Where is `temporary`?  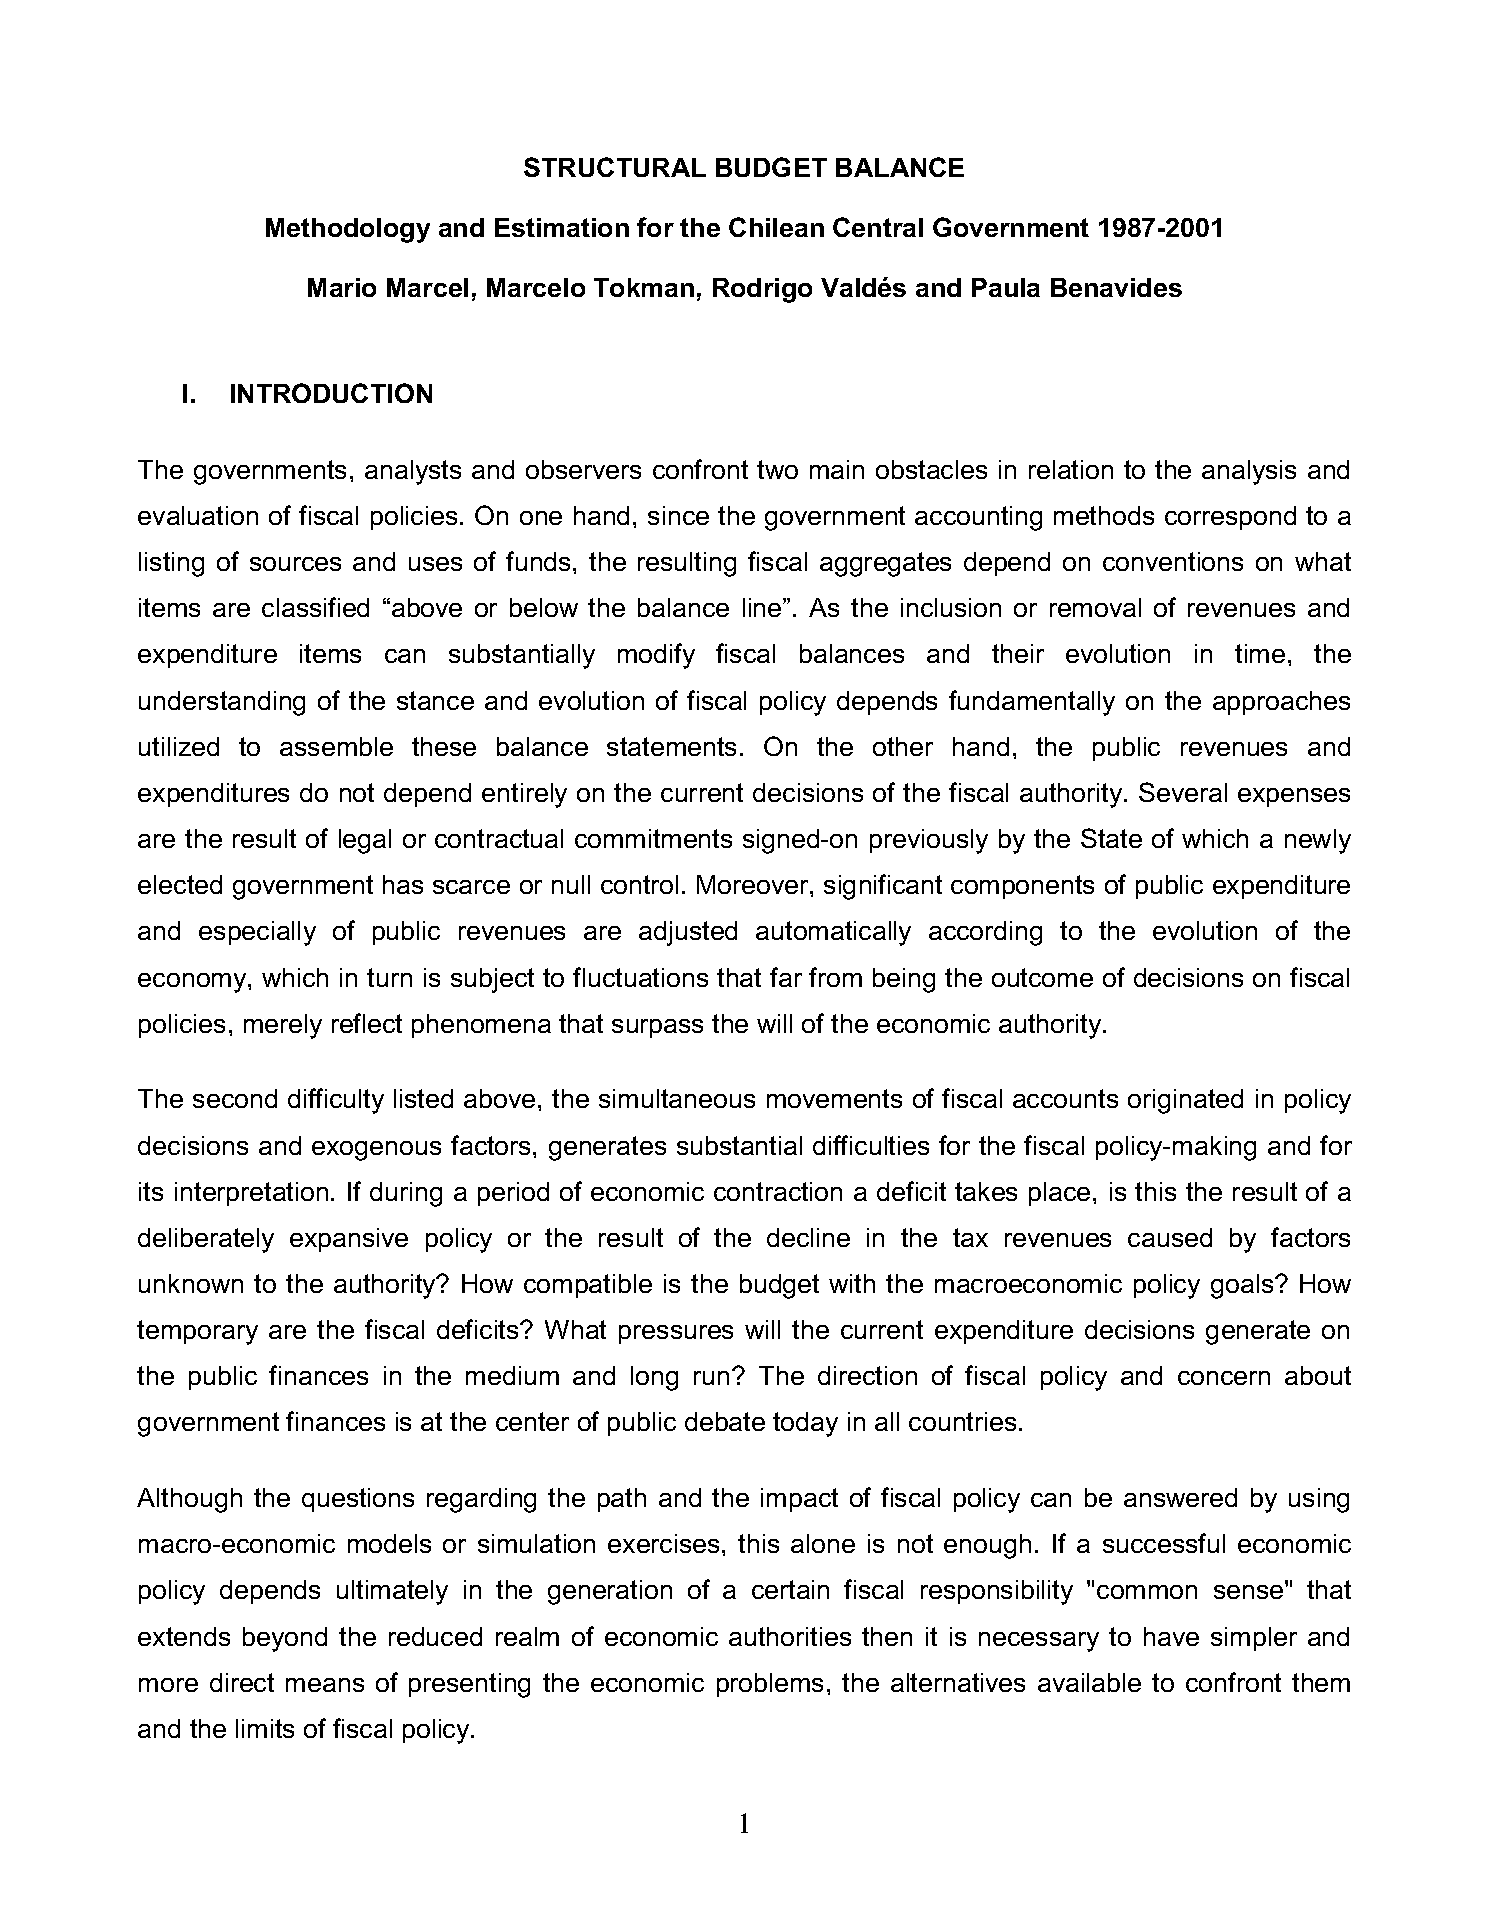
temporary is located at coordinates (197, 1332).
